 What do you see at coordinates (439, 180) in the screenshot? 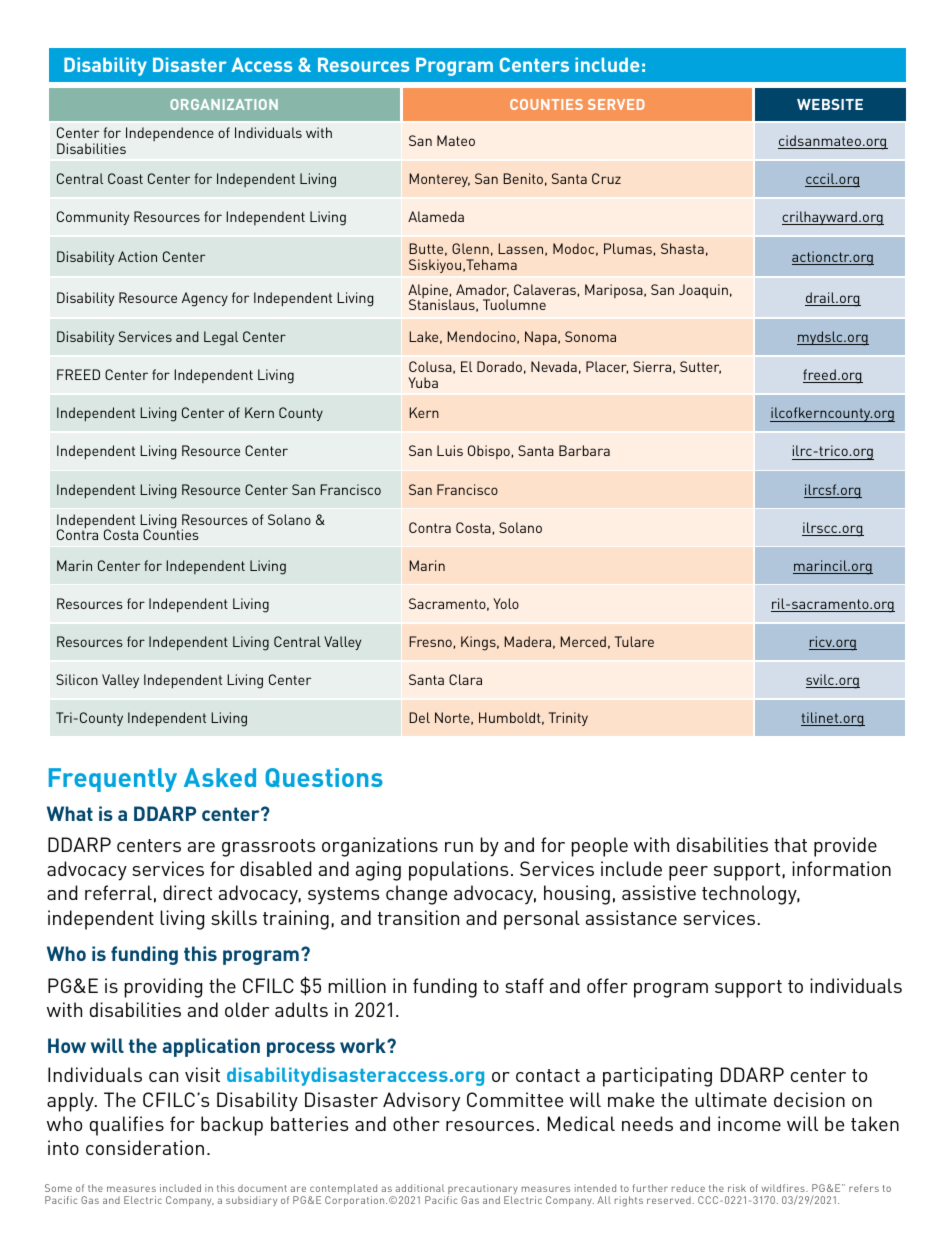
I see `Monterey` at bounding box center [439, 180].
